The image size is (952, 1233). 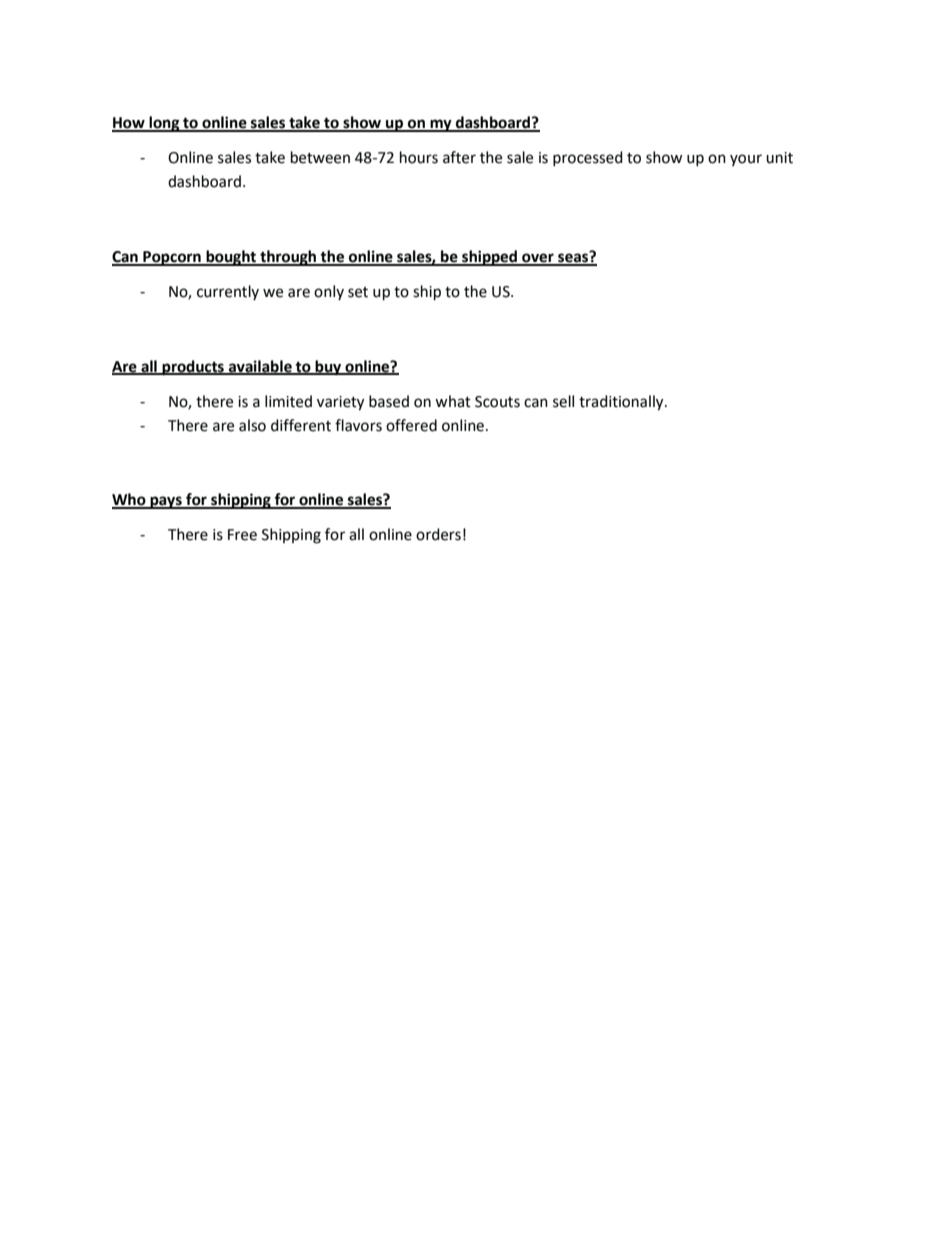 I want to click on Free, so click(x=242, y=535).
